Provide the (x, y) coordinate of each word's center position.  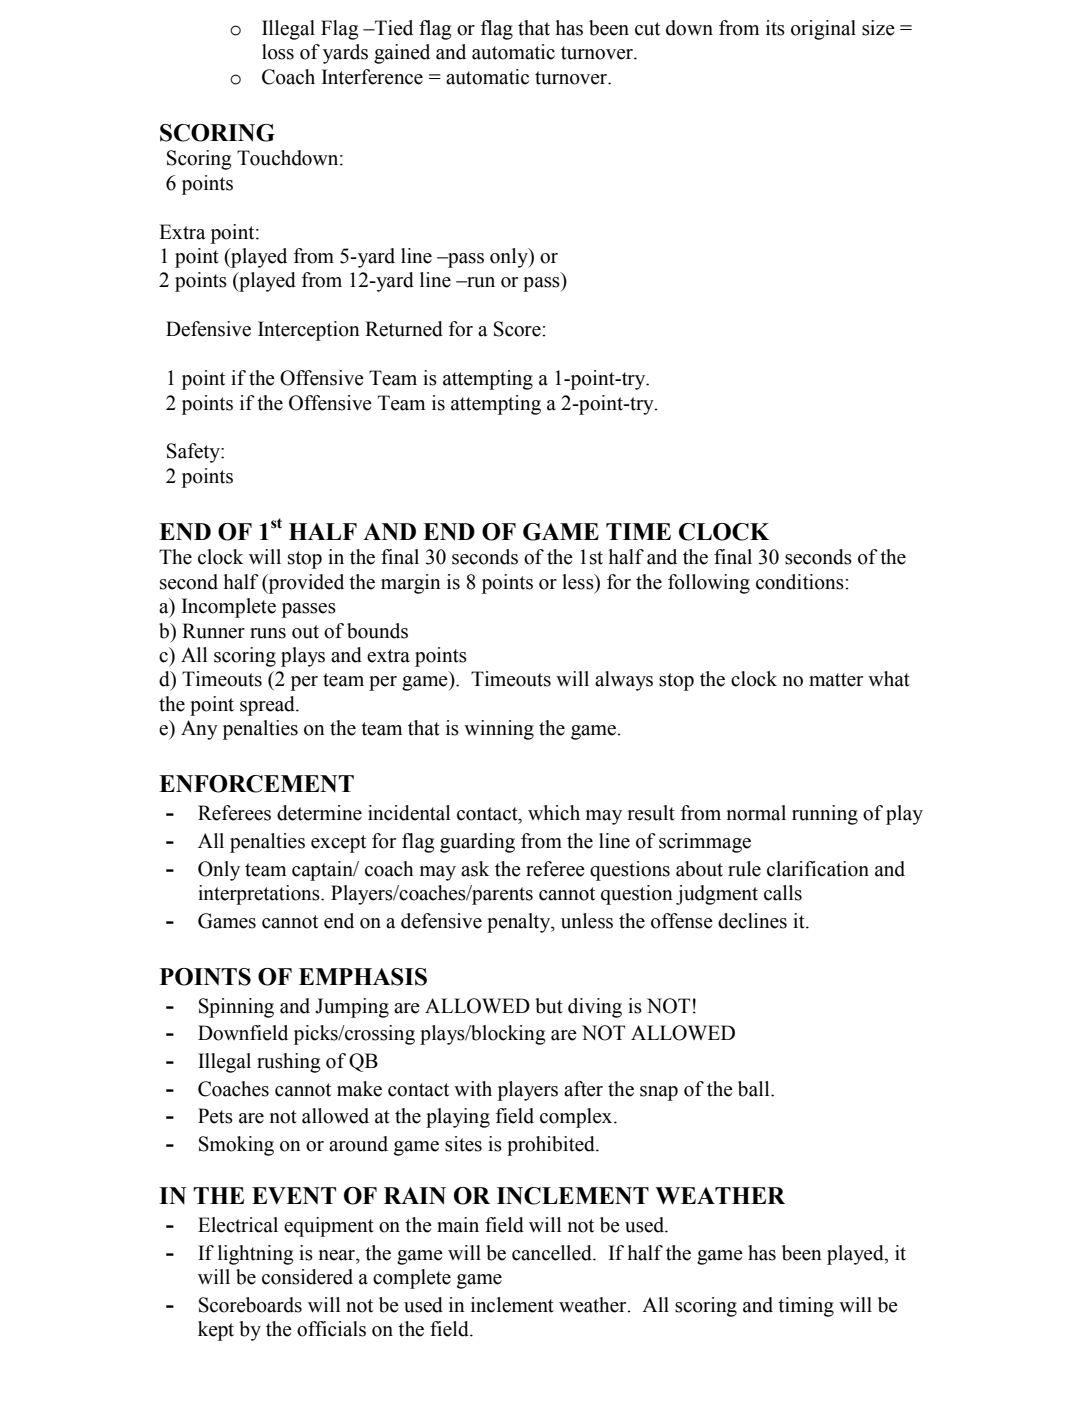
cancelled (553, 1253)
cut (647, 29)
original (823, 30)
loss (278, 52)
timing (806, 1307)
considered (307, 1277)
